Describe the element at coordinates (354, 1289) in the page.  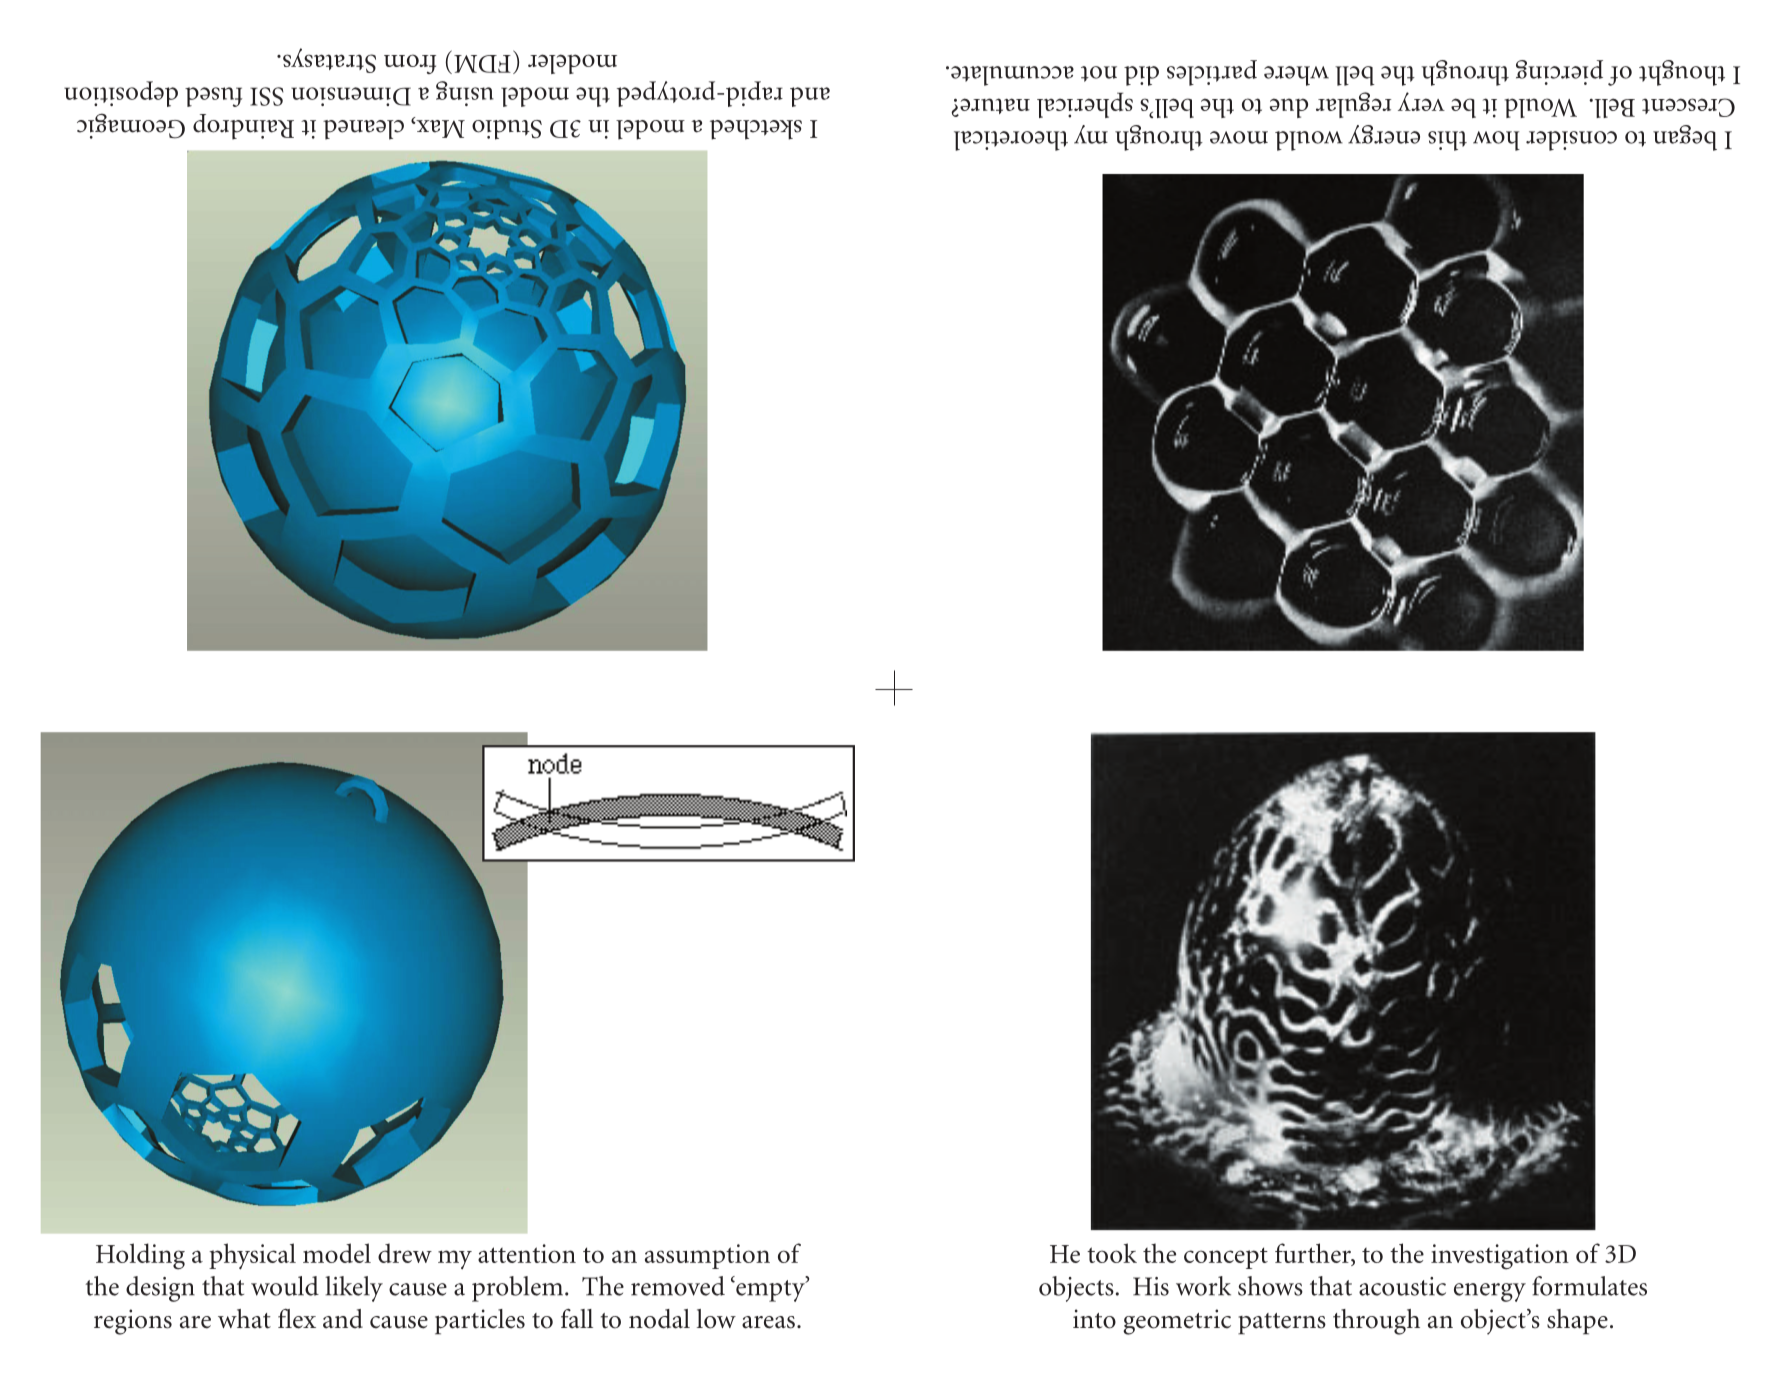
I see `likely` at that location.
